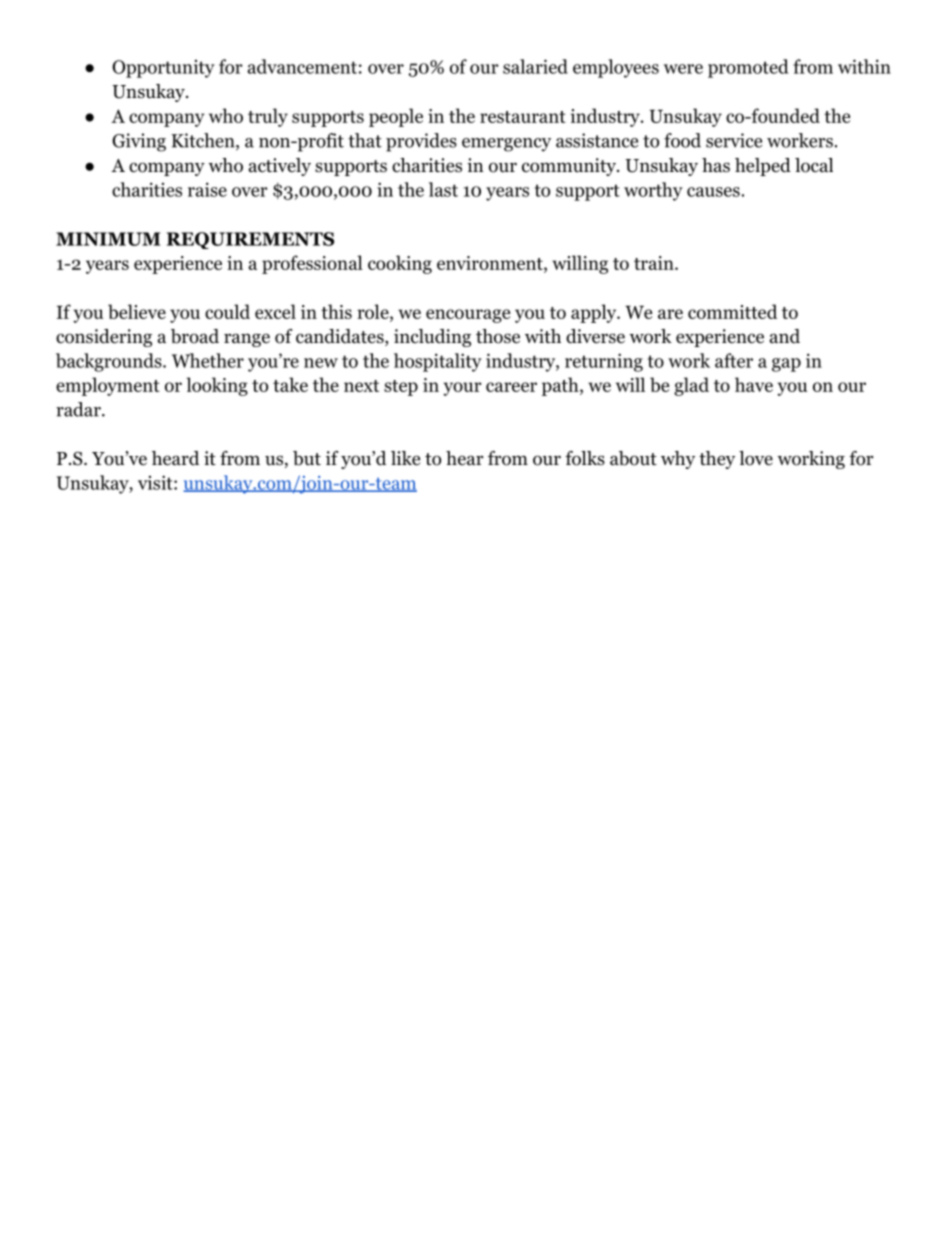 The height and width of the page is (1233, 952). Describe the element at coordinates (717, 460) in the page. I see `they` at that location.
